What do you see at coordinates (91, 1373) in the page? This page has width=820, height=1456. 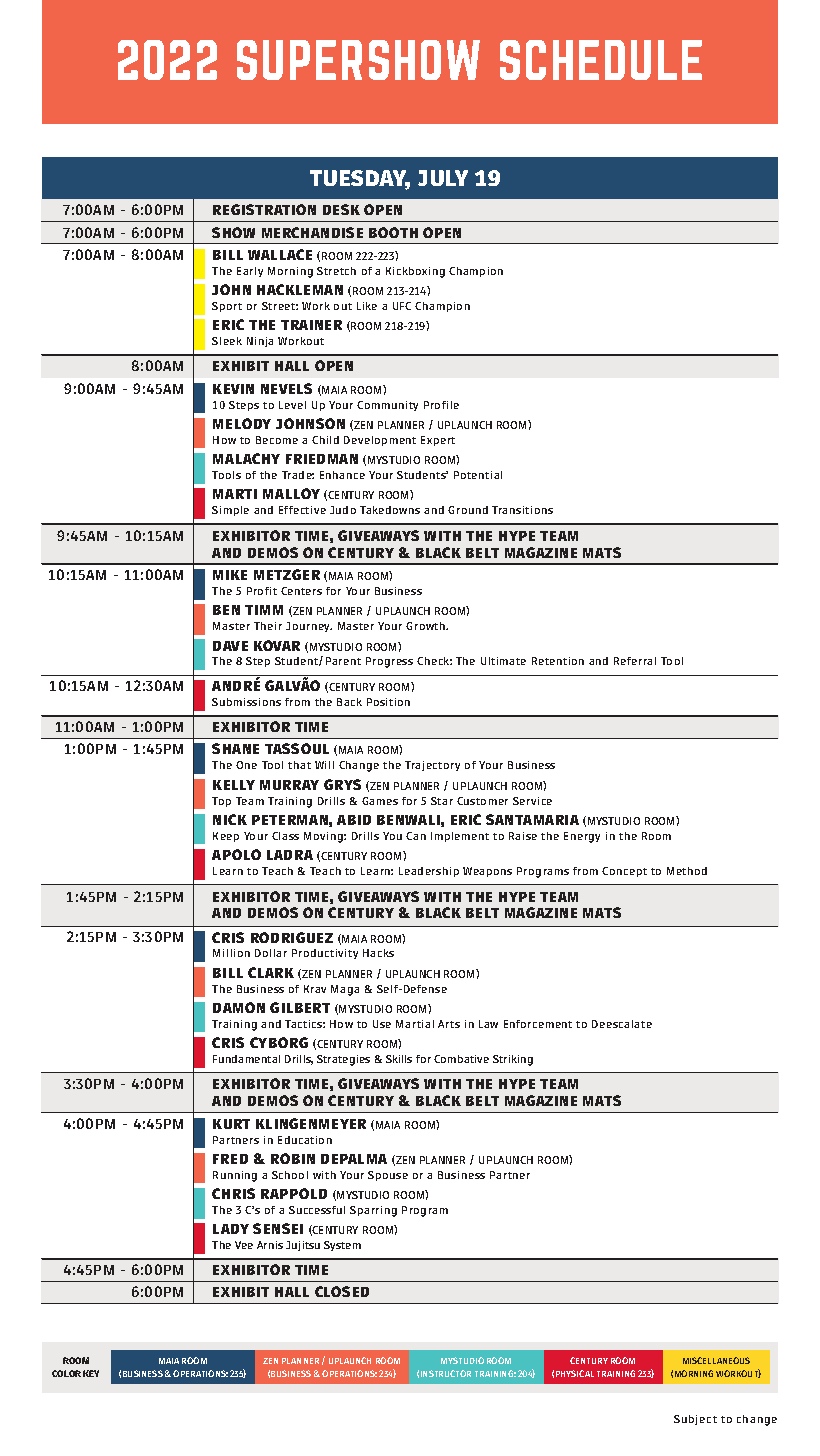 I see `KEY` at bounding box center [91, 1373].
